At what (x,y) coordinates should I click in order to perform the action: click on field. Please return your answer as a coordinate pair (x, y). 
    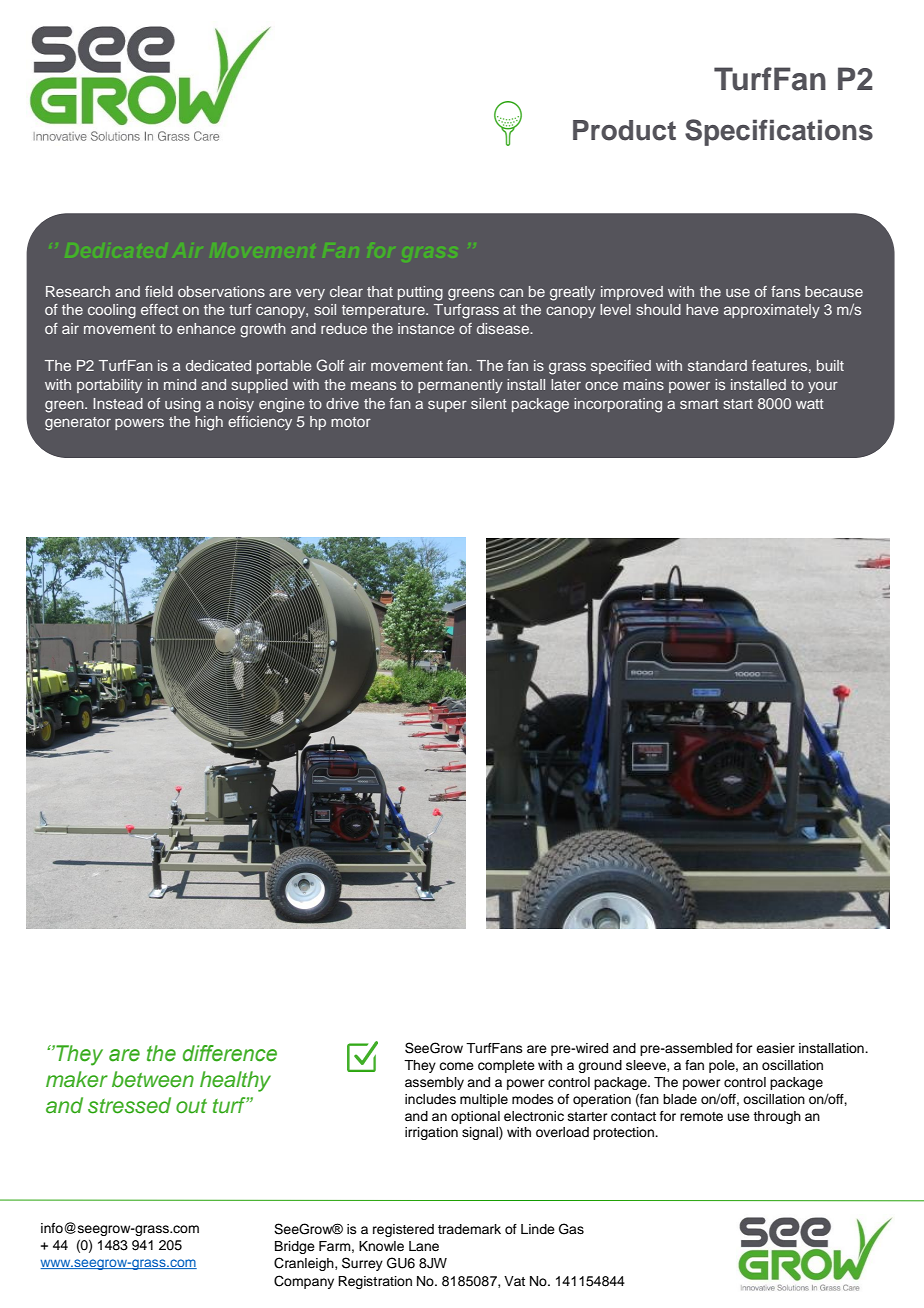
    Looking at the image, I should click on (159, 291).
